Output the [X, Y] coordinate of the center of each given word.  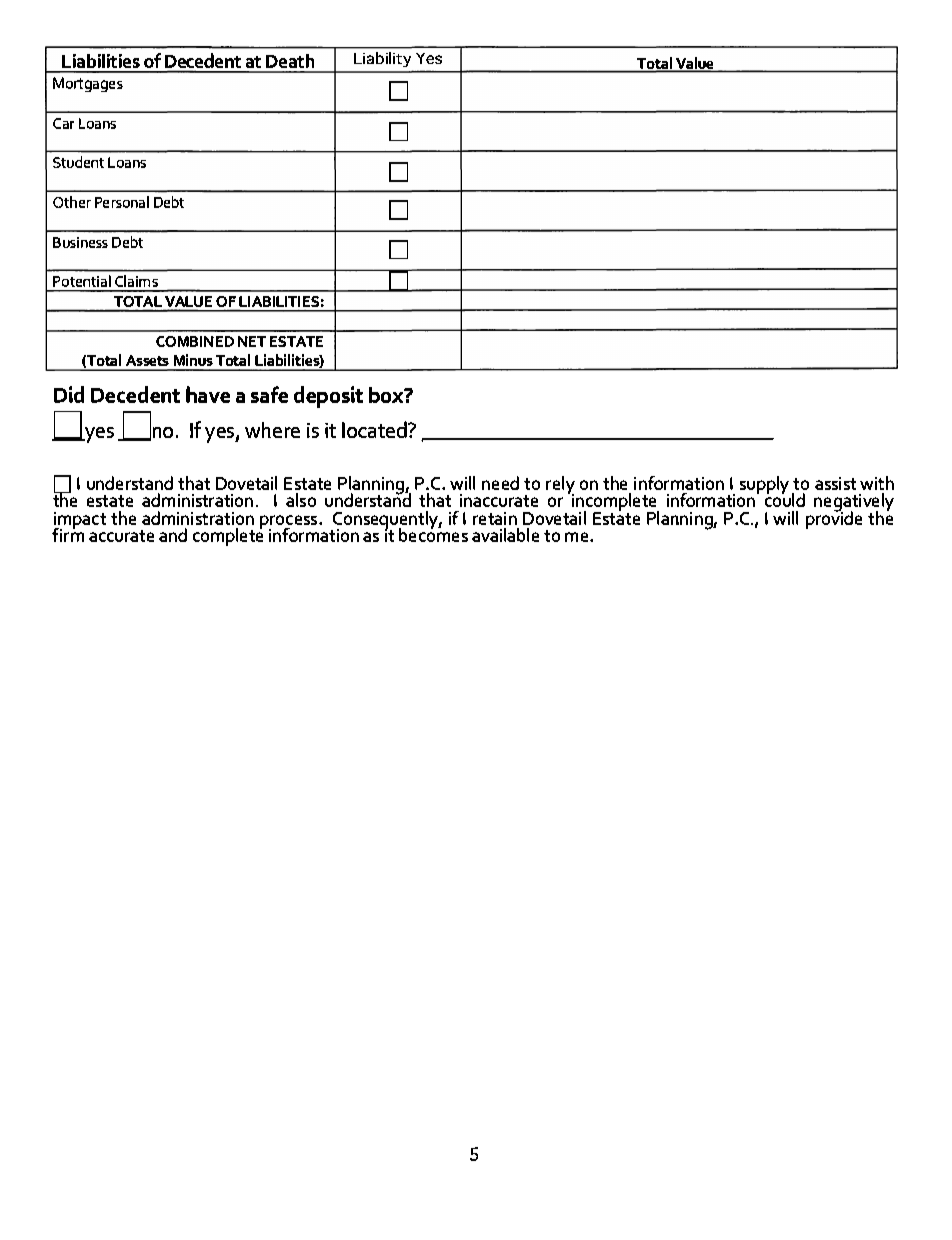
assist [835, 483]
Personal [122, 202]
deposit [328, 397]
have [208, 394]
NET [252, 341]
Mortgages [88, 84]
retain [495, 518]
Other [72, 202]
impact [80, 522]
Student [78, 162]
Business [80, 242]
